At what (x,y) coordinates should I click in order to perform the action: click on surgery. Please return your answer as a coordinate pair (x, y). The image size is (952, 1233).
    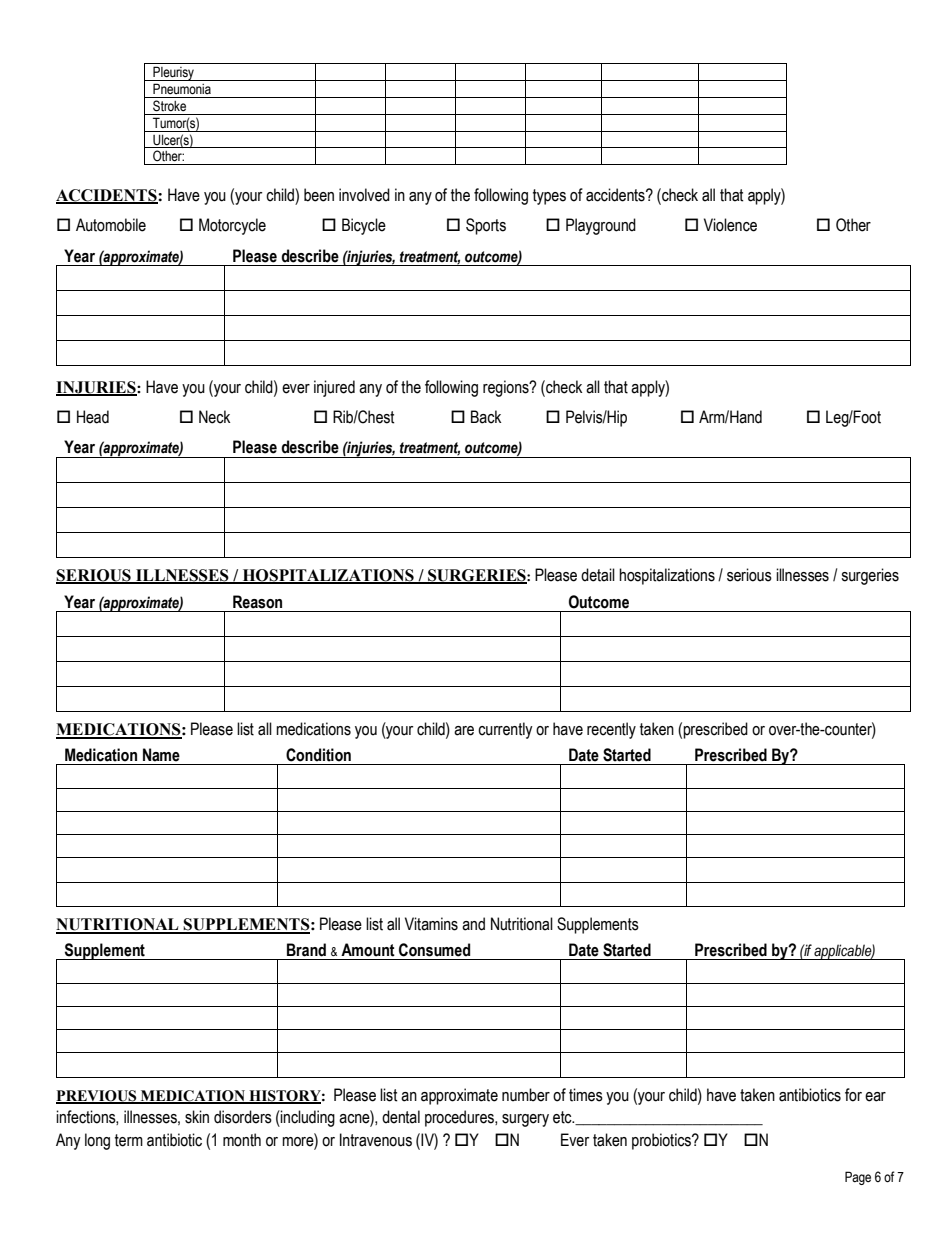
    Looking at the image, I should click on (525, 1120).
